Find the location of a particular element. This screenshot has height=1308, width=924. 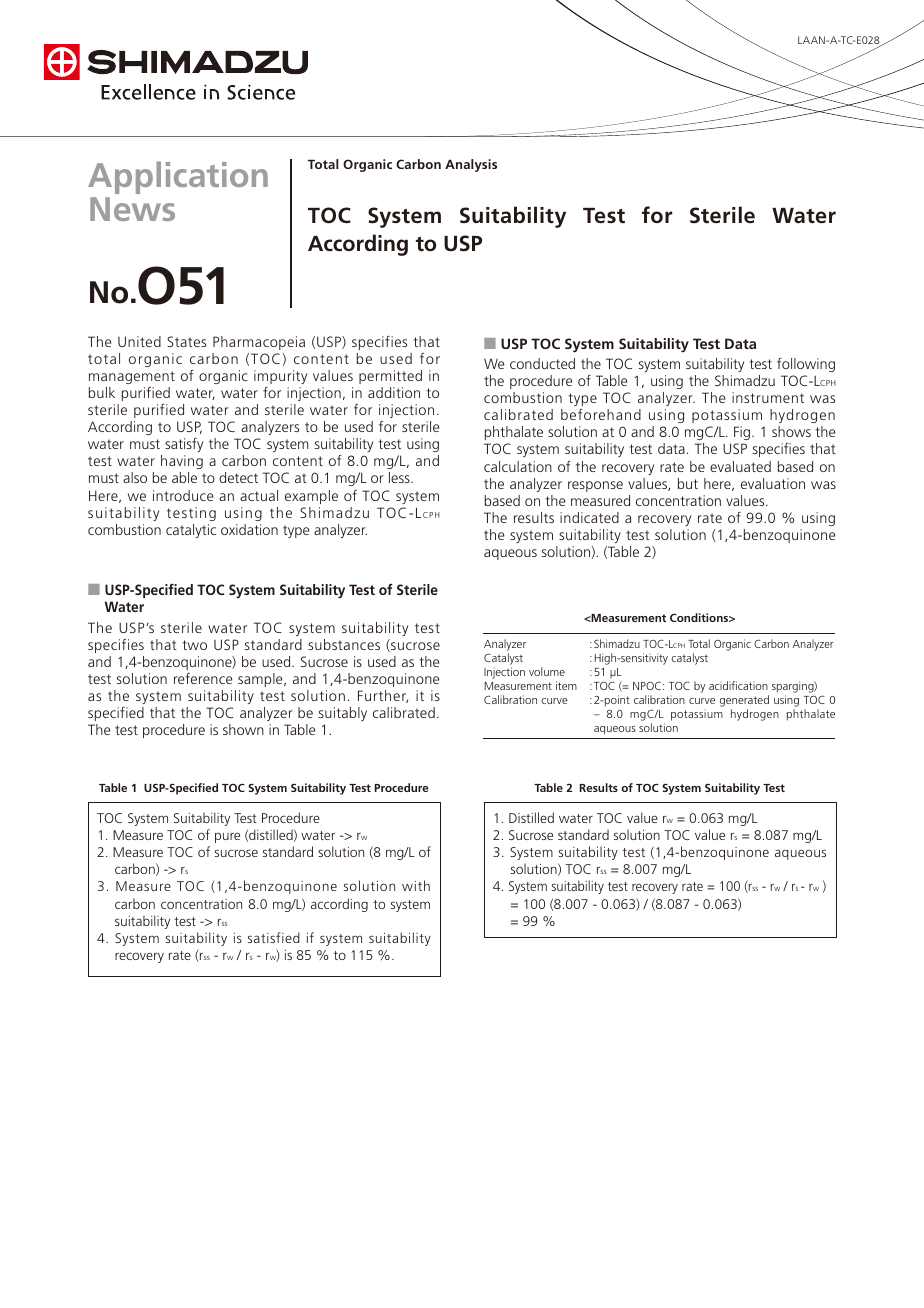

satisfied is located at coordinates (274, 937).
